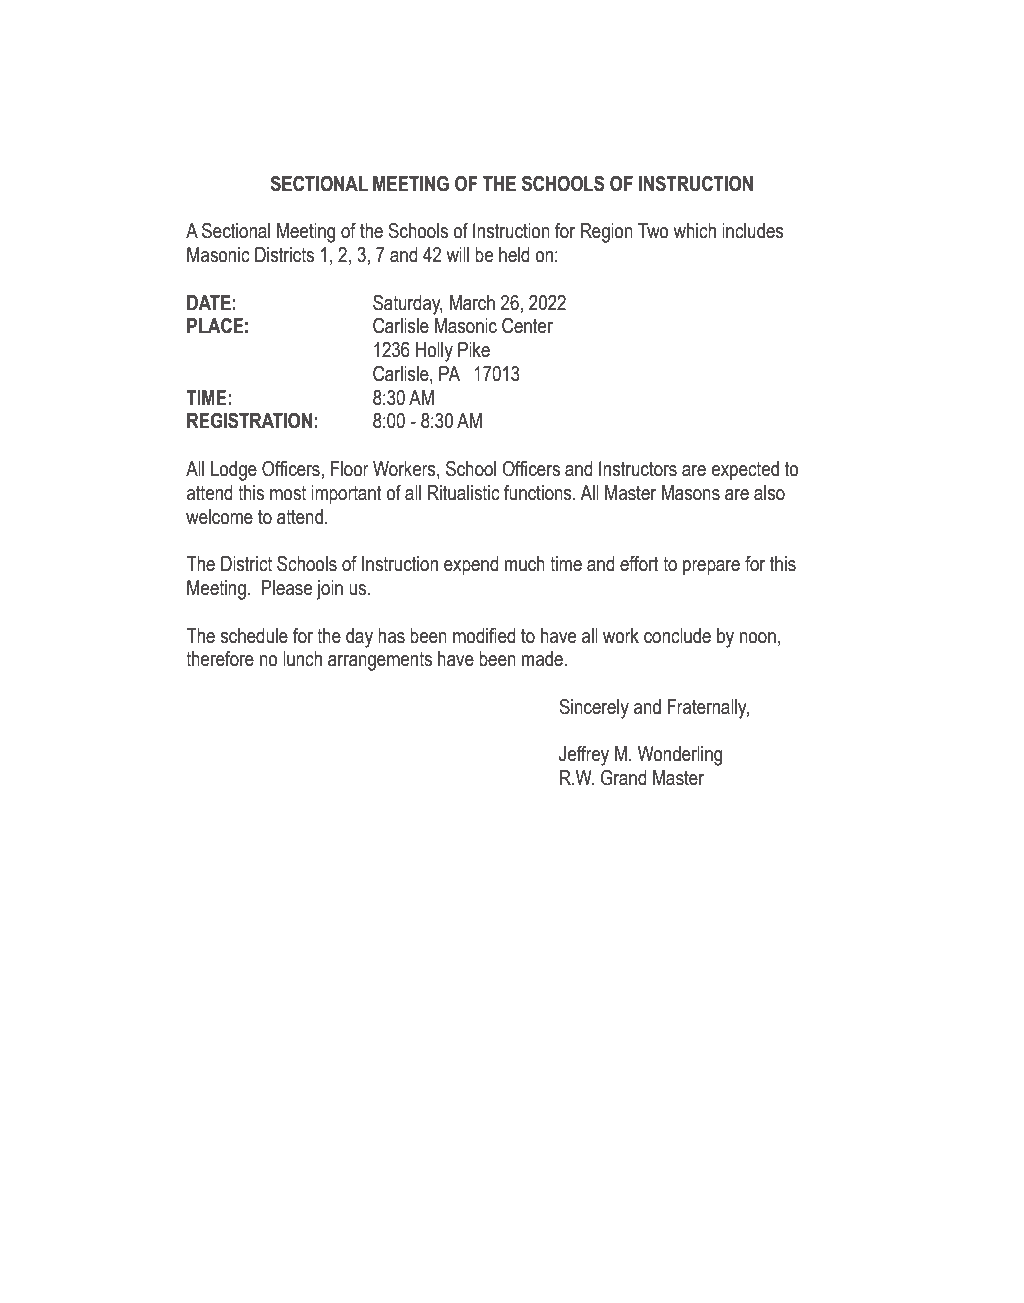  What do you see at coordinates (408, 305) in the image?
I see `Saturday` at bounding box center [408, 305].
